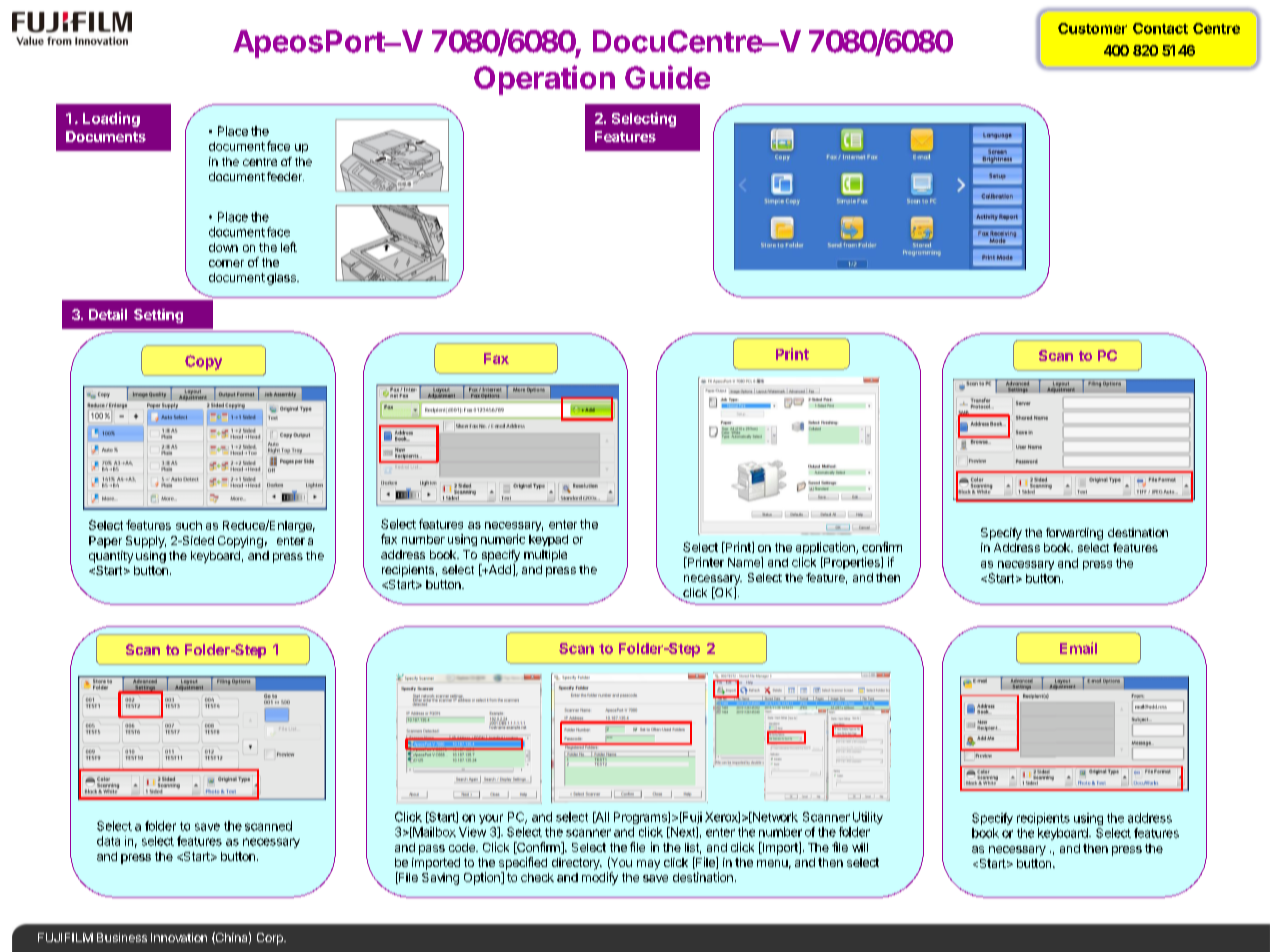 This screenshot has width=1270, height=952. Describe the element at coordinates (158, 316) in the screenshot. I see `Setting` at that location.
